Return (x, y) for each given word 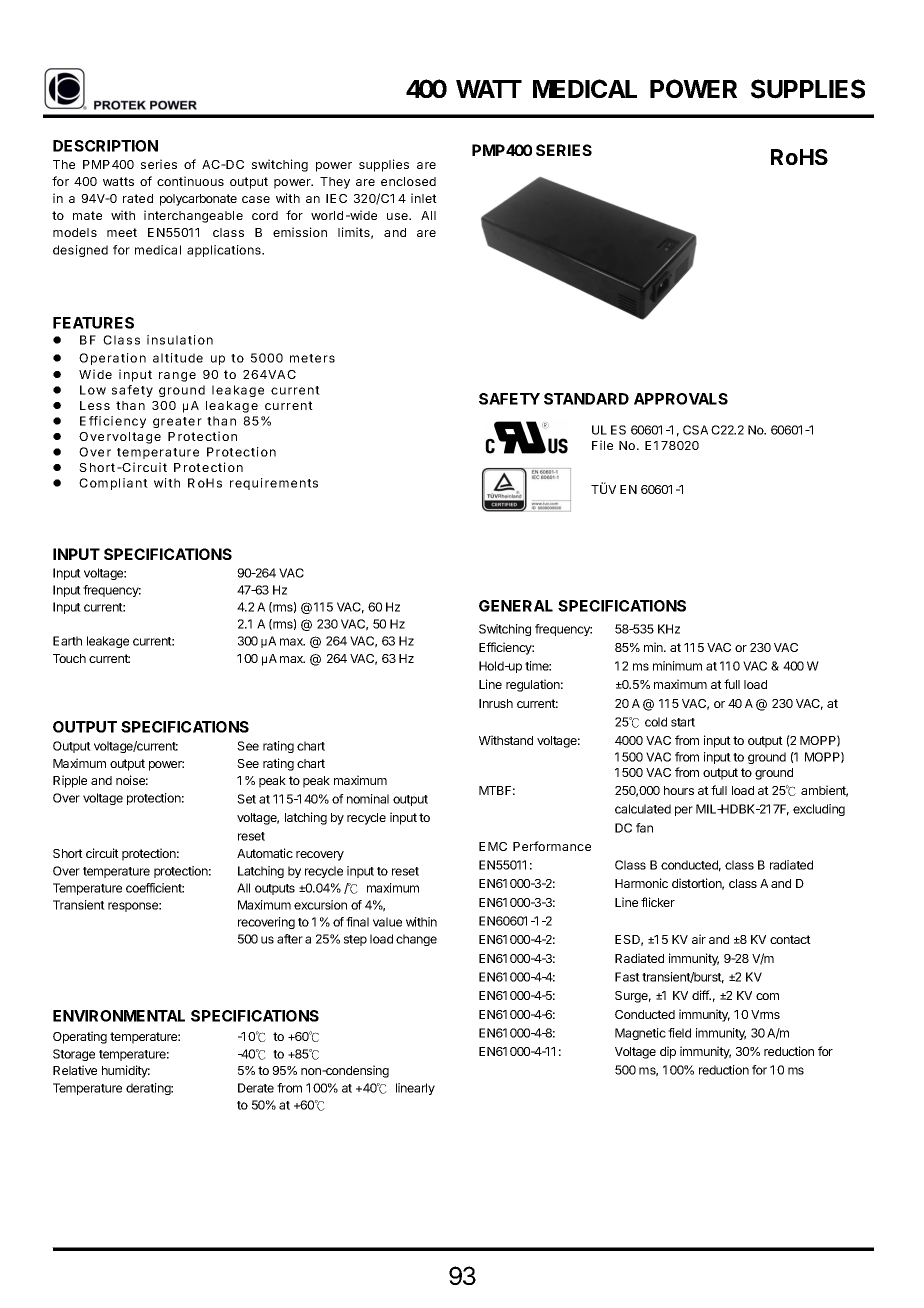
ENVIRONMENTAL (119, 1016)
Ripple (70, 781)
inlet (424, 198)
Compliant (113, 484)
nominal (368, 799)
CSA (695, 430)
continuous (190, 181)
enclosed (408, 181)
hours (679, 790)
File (602, 445)
